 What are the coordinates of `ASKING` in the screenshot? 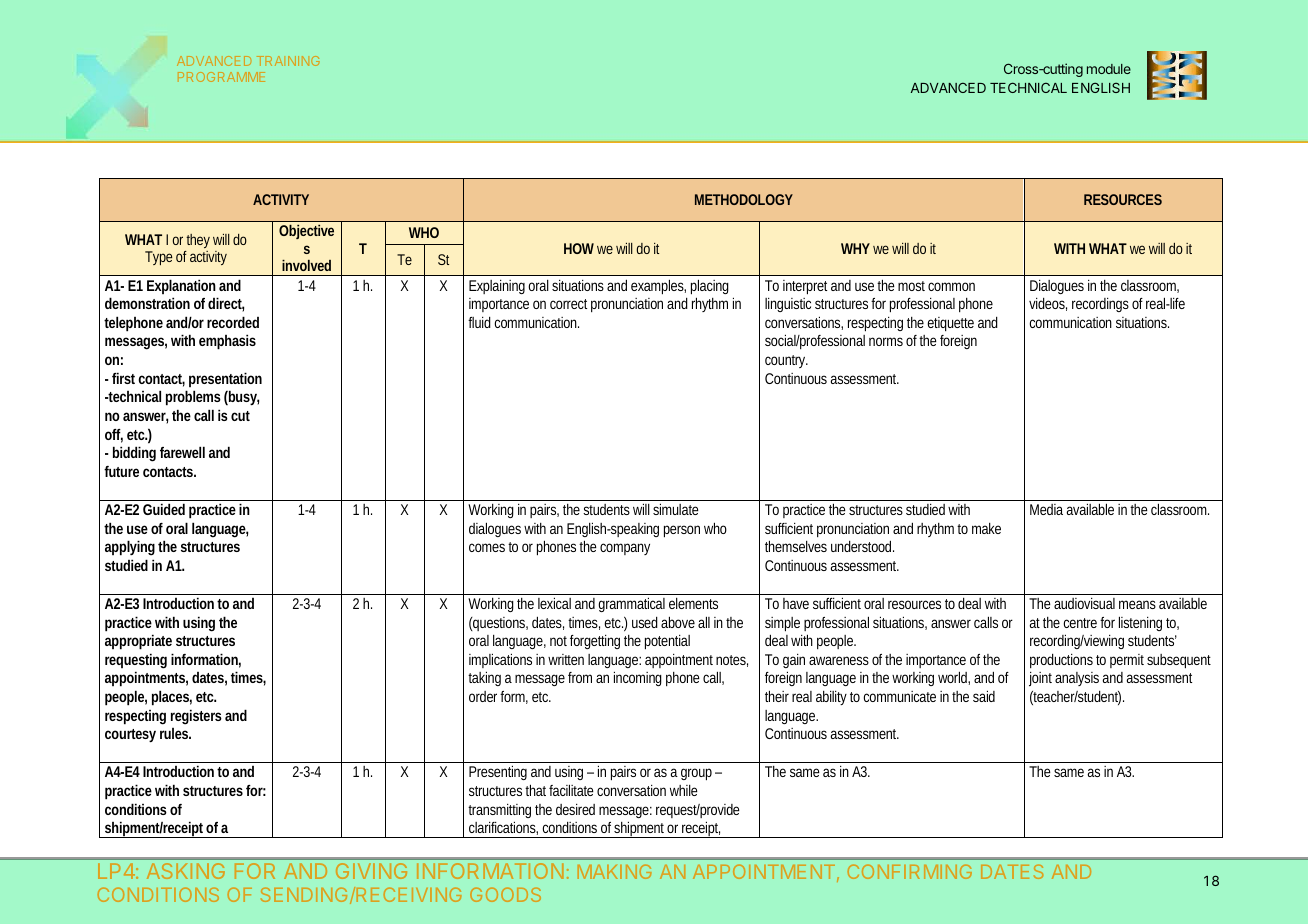 It's located at (186, 871).
